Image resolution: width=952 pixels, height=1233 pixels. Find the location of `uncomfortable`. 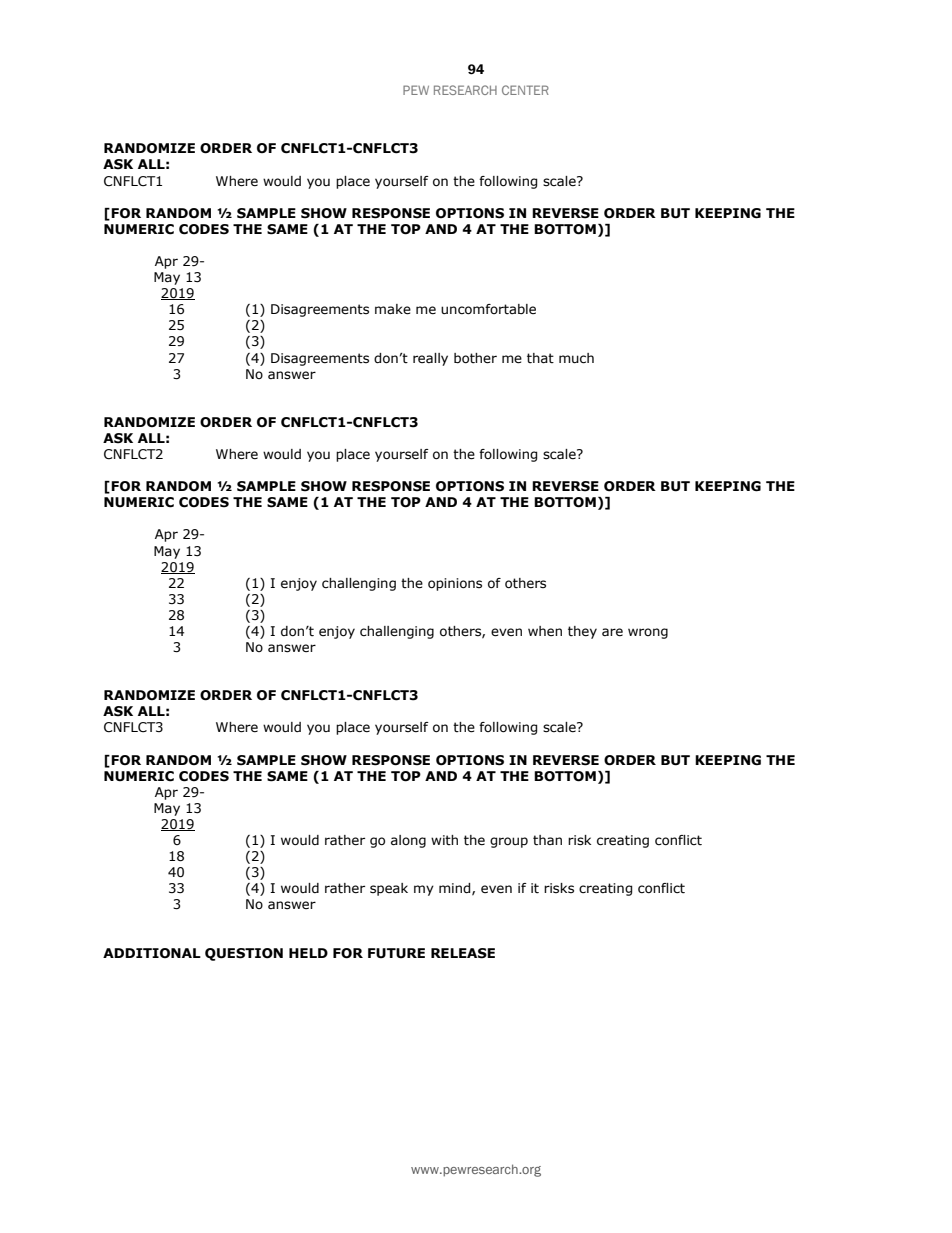

uncomfortable is located at coordinates (488, 309).
